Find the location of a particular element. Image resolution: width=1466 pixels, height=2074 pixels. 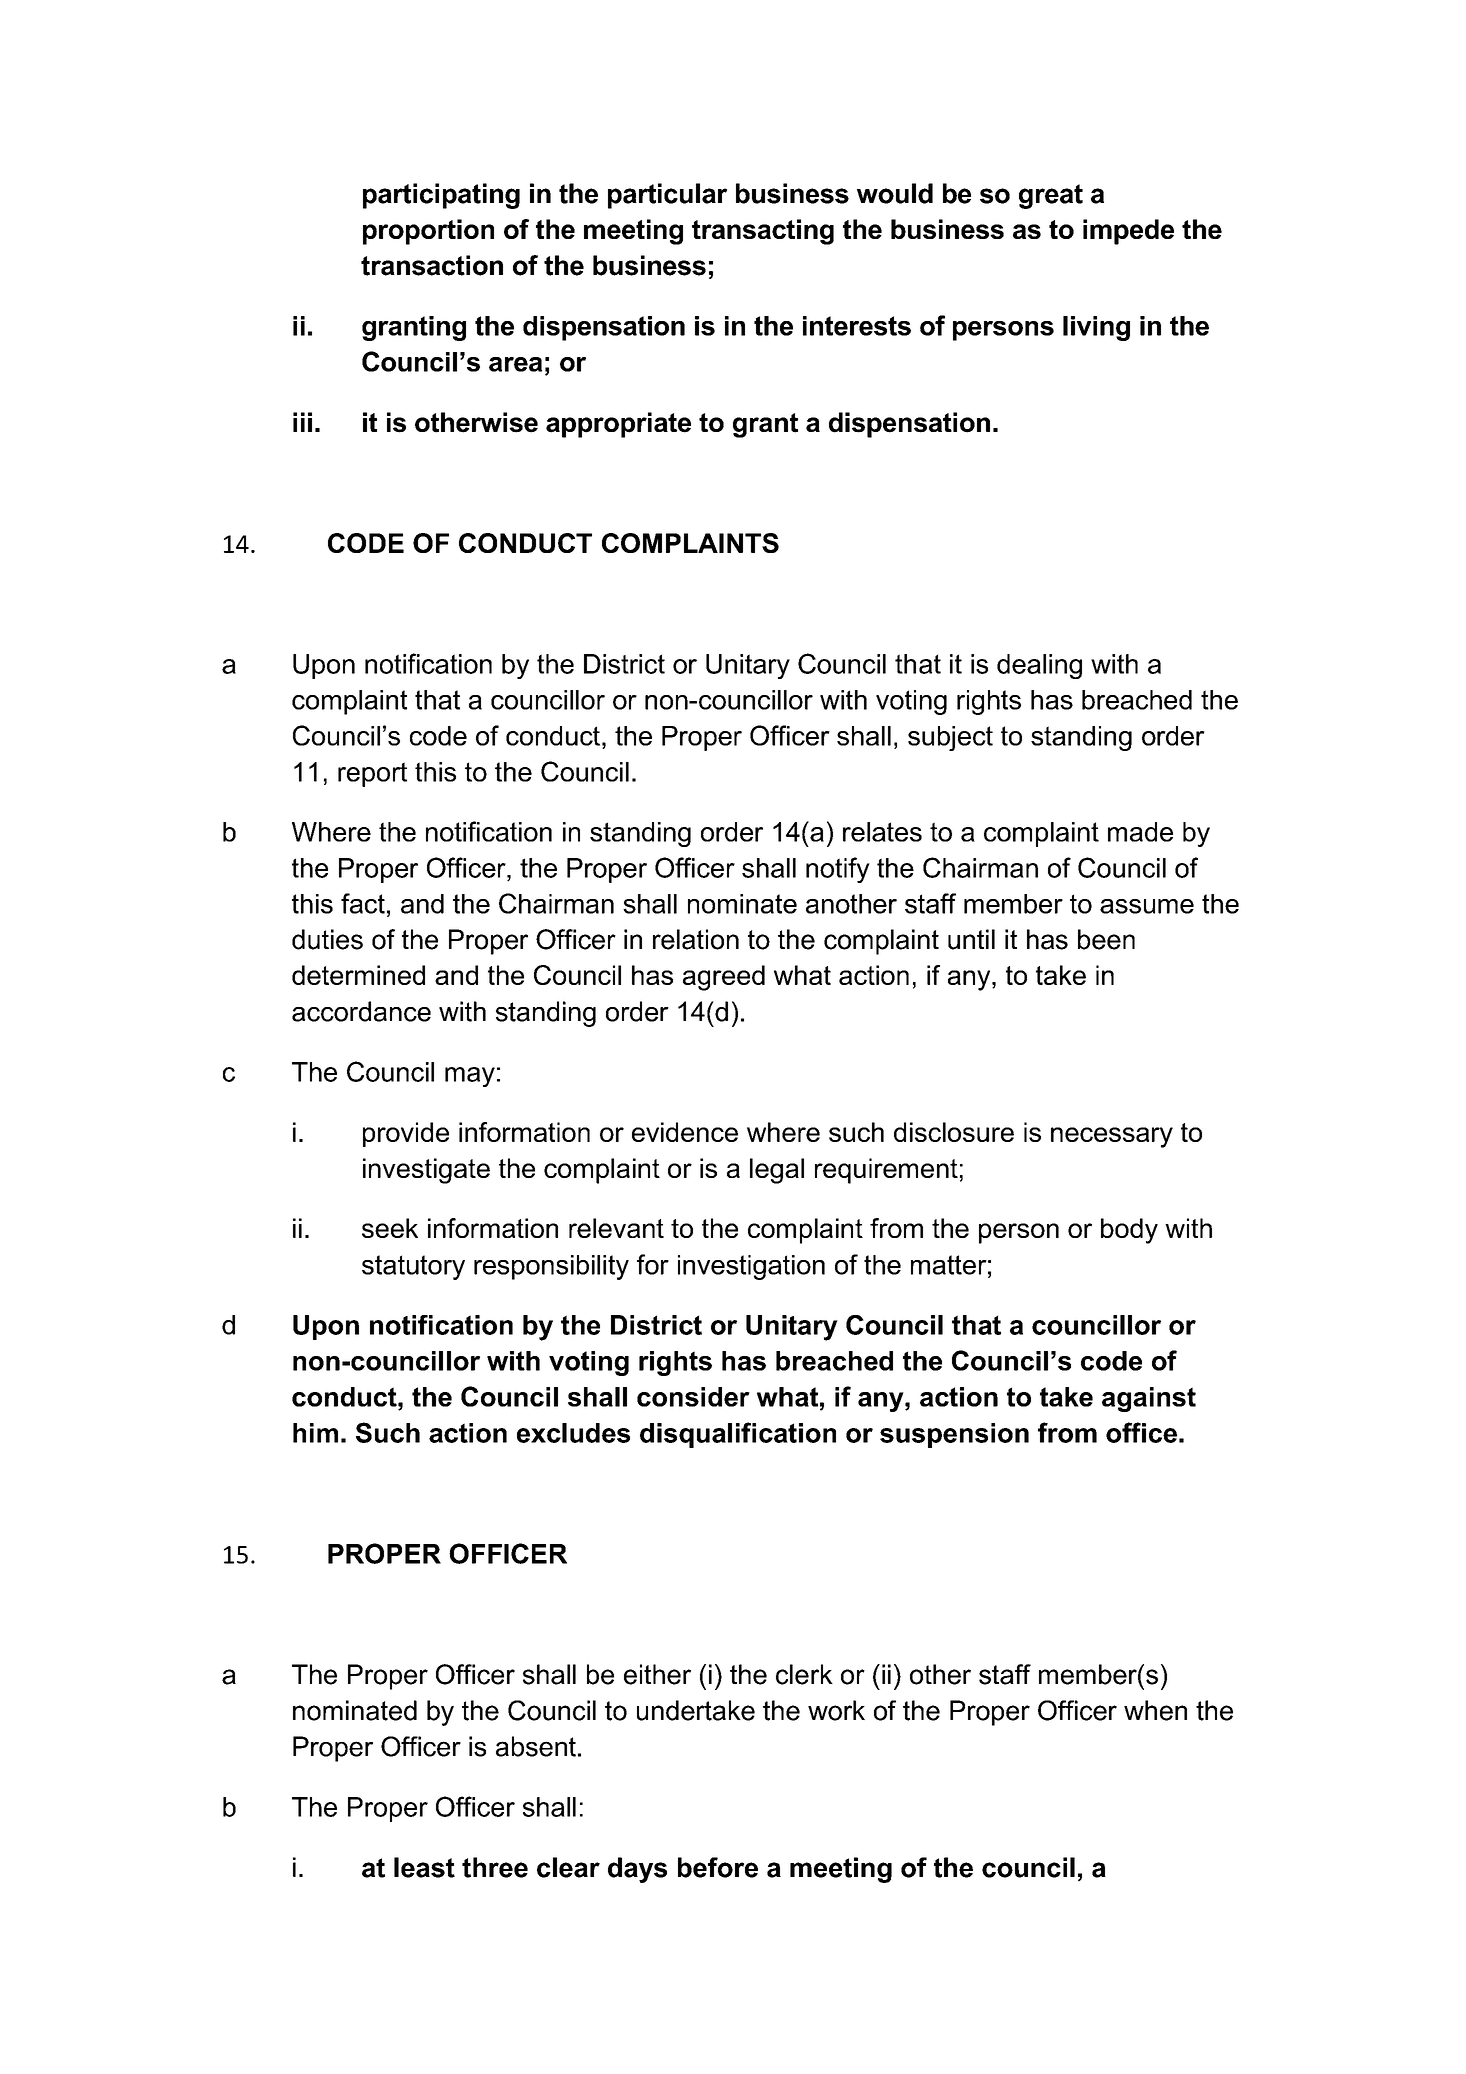

him is located at coordinates (315, 1433).
